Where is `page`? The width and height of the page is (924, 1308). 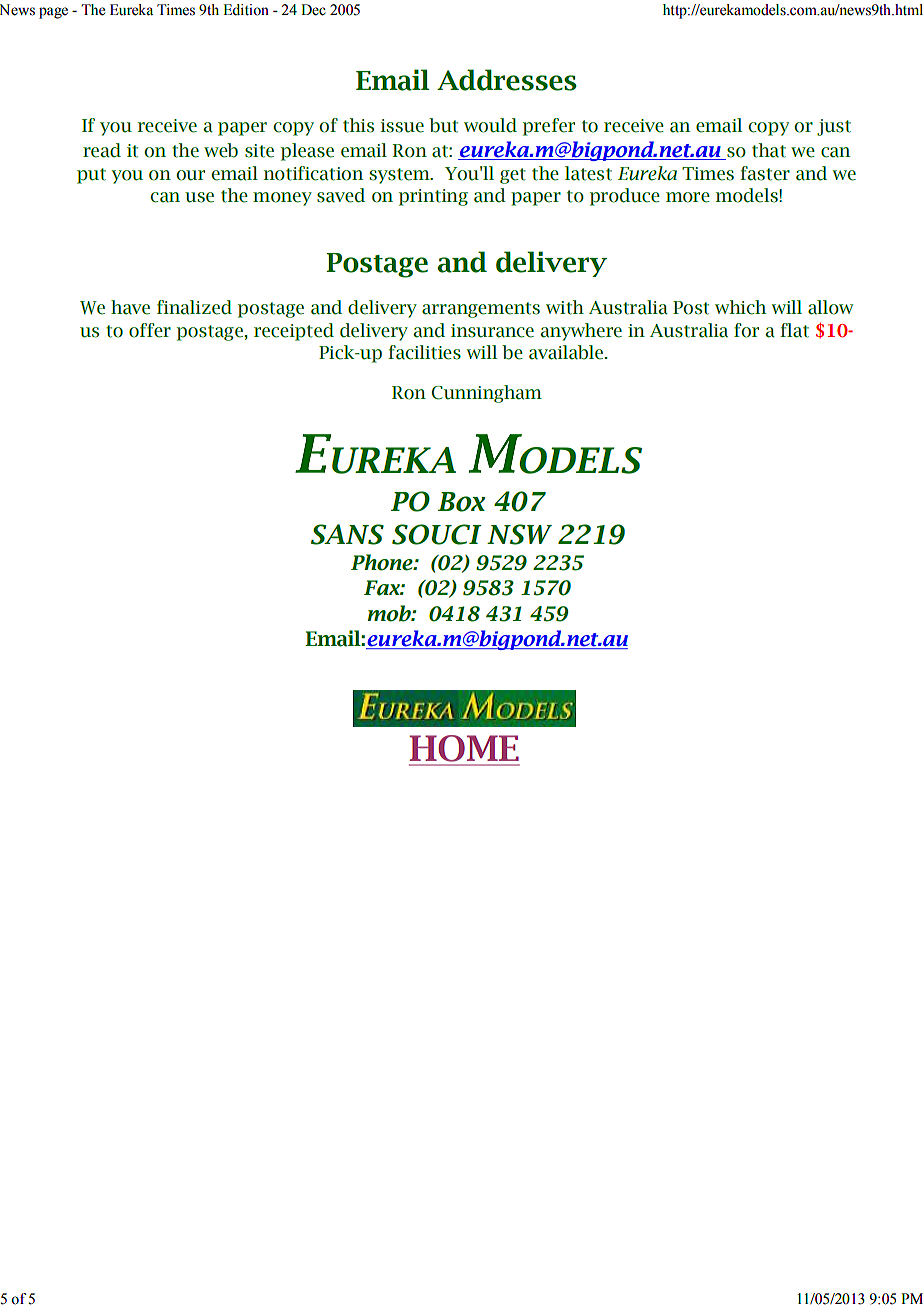 page is located at coordinates (53, 13).
